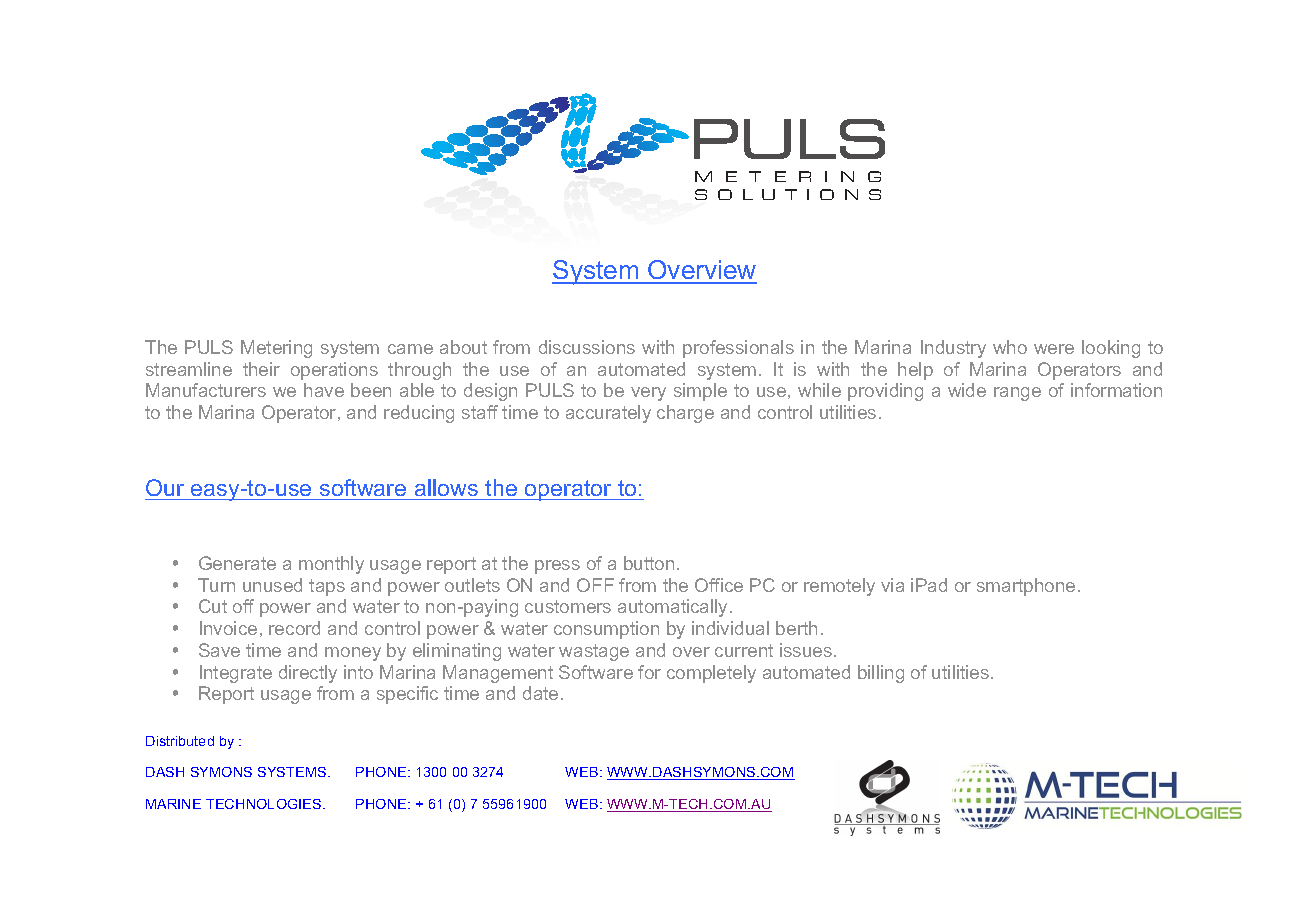 This image has height=924, width=1308. What do you see at coordinates (540, 693) in the image?
I see `date` at bounding box center [540, 693].
